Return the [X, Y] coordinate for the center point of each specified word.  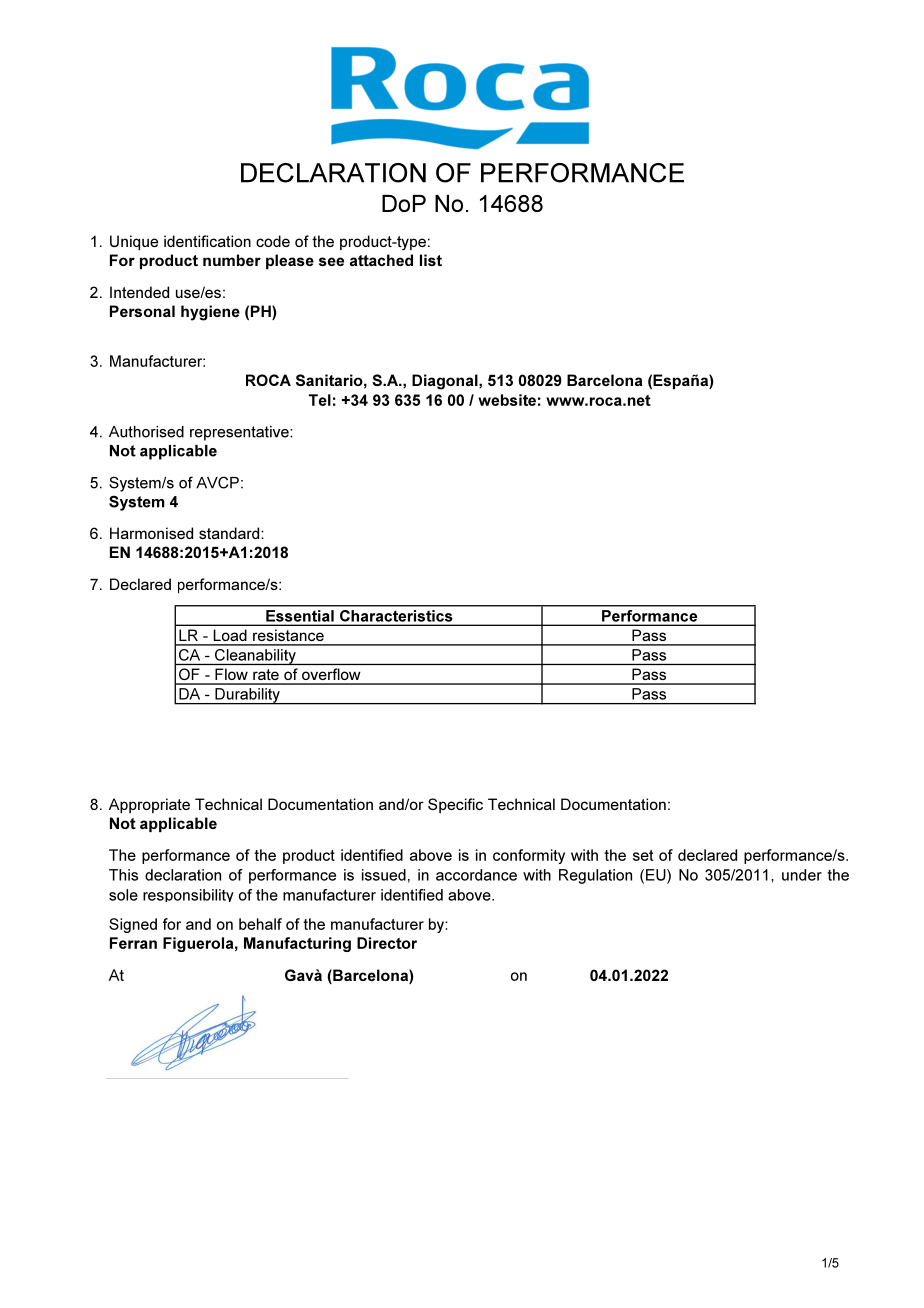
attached [381, 260]
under [802, 875]
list [431, 260]
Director [387, 943]
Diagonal [446, 382]
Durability [247, 696]
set [643, 855]
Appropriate [149, 805]
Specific [455, 805]
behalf [260, 924]
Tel [320, 400]
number [232, 260]
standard [230, 533]
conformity [529, 856]
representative [240, 433]
